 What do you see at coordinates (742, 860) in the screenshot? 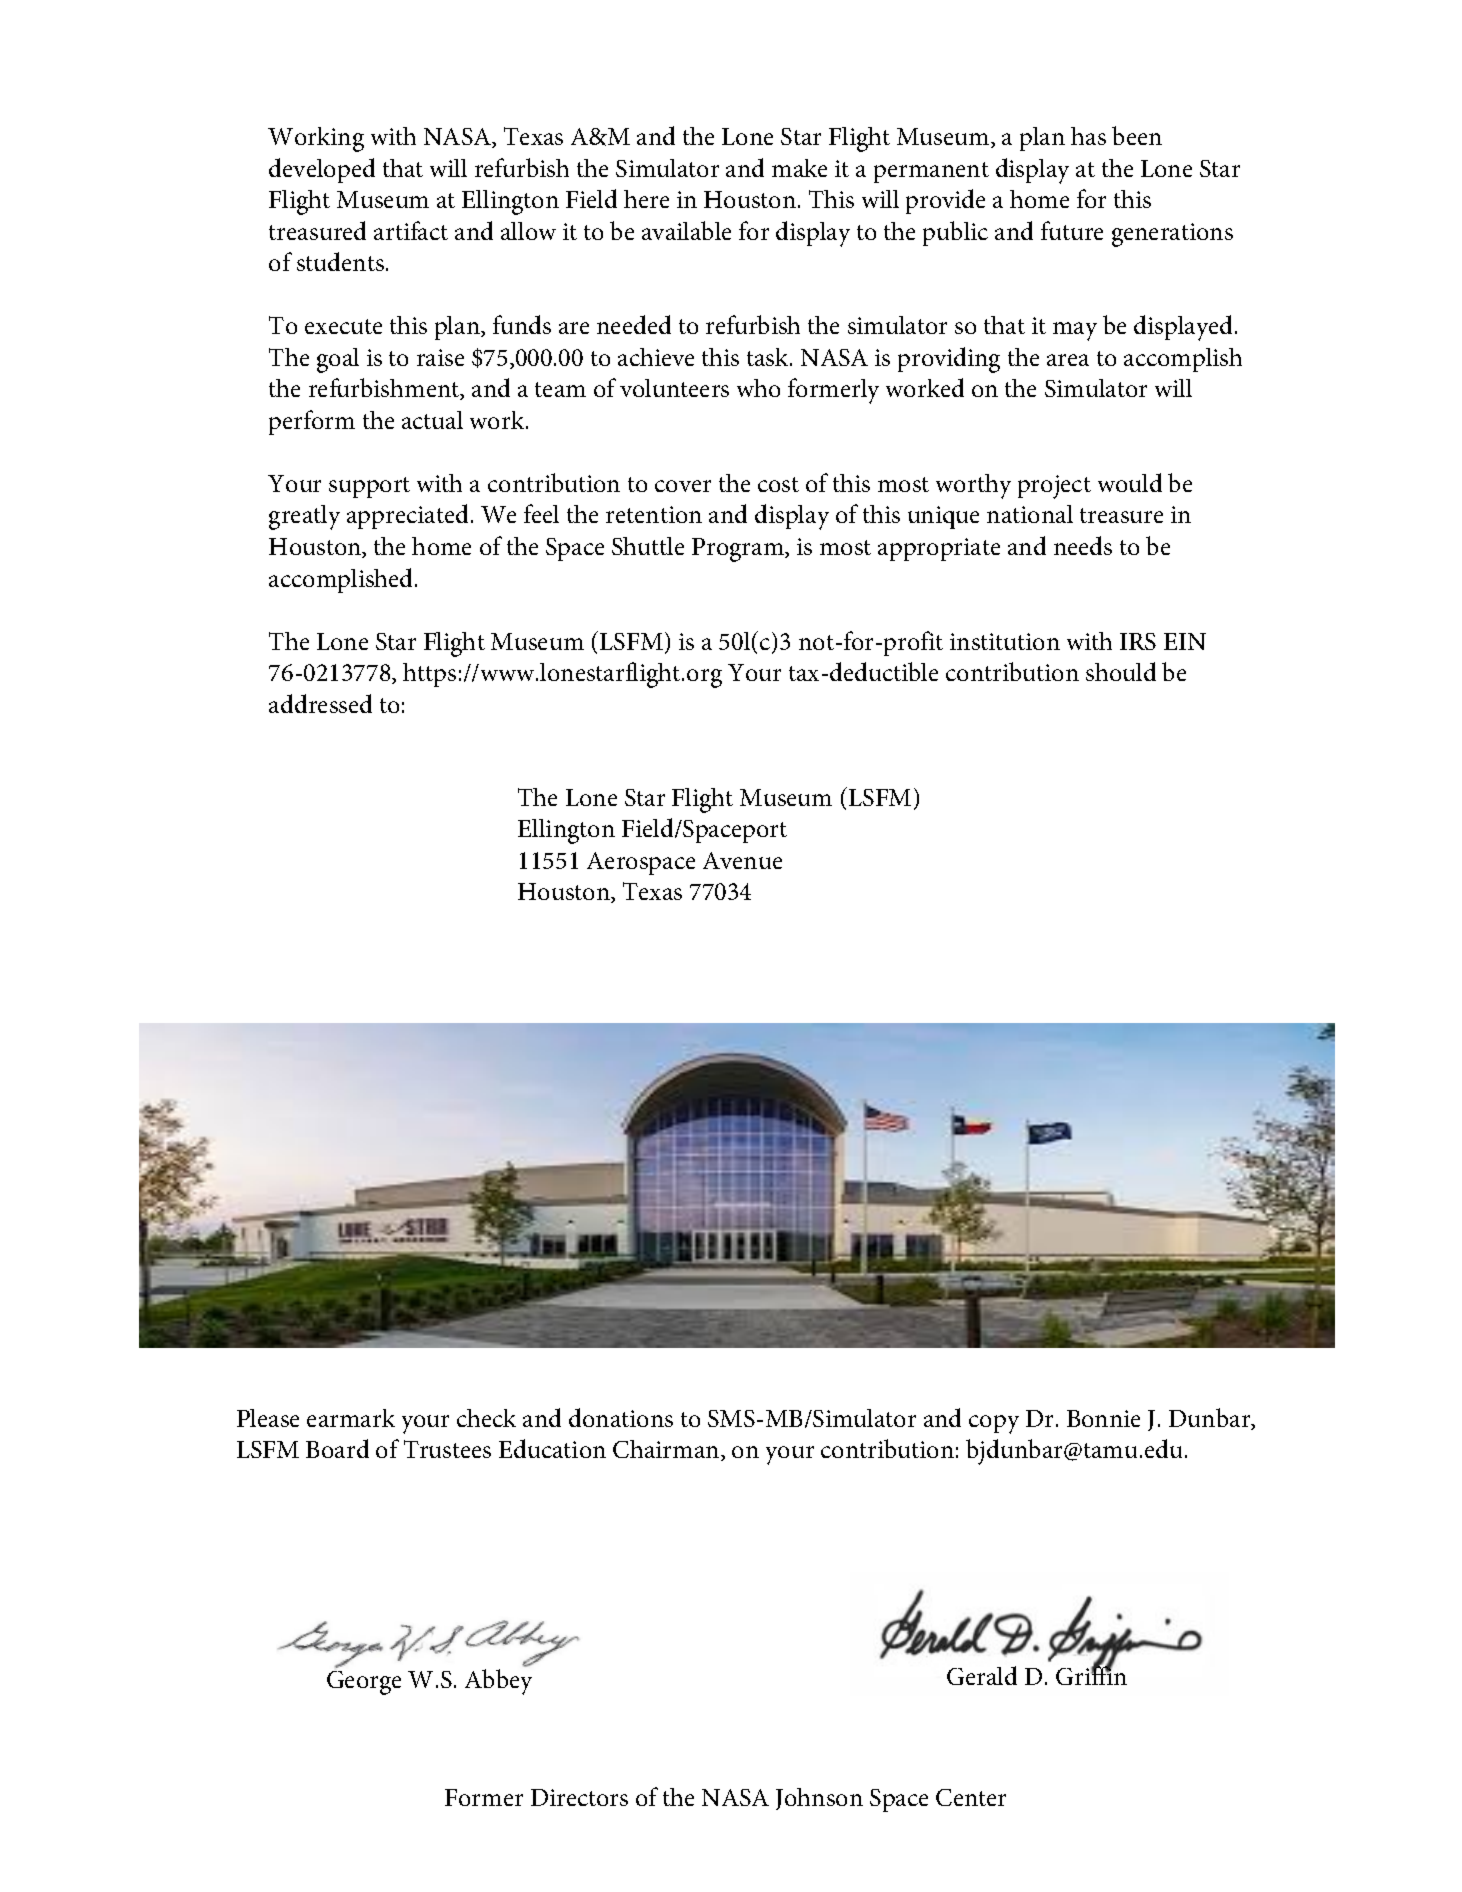
I see `Avenue` at bounding box center [742, 860].
